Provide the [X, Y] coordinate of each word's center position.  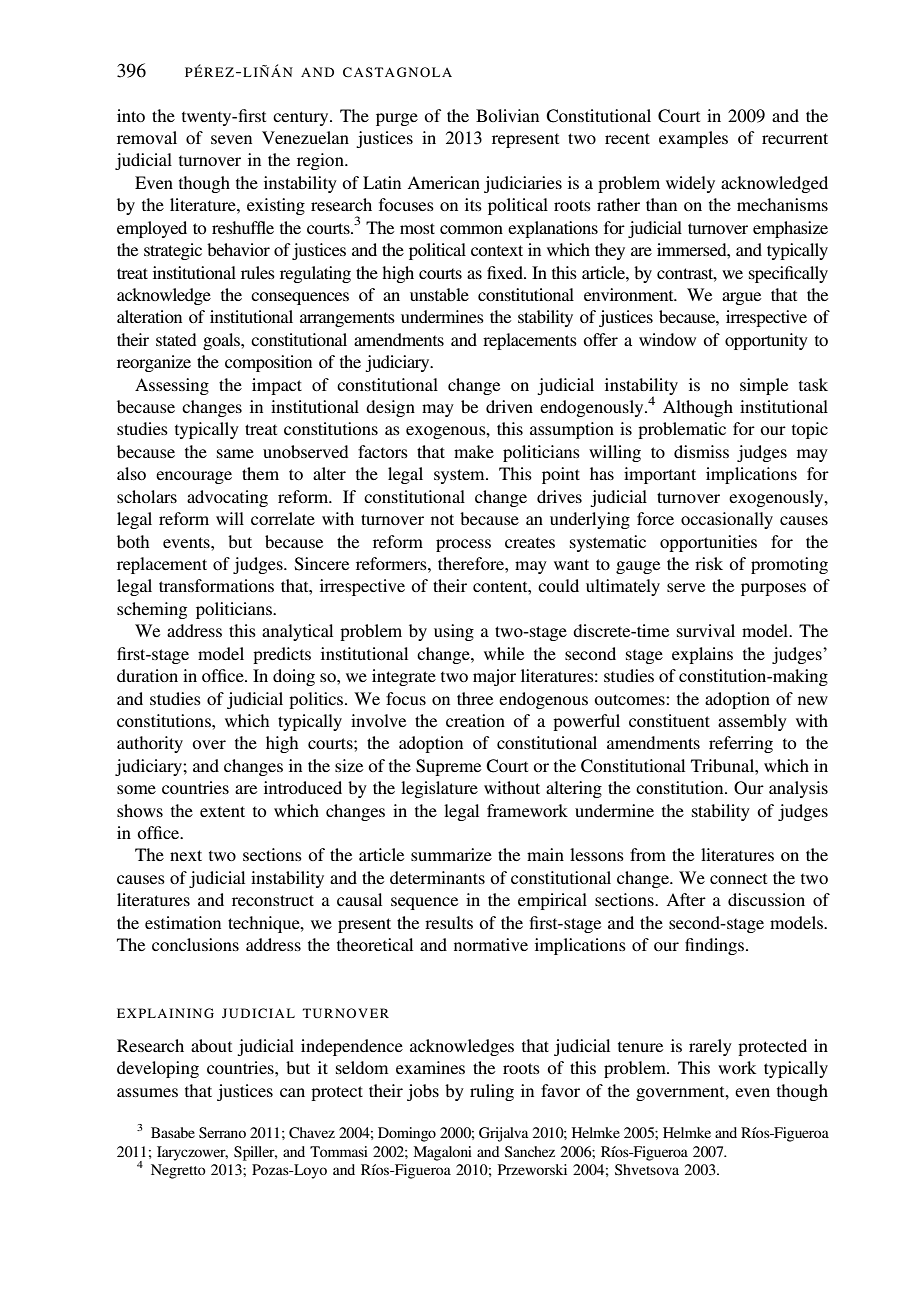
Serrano [222, 1133]
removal [147, 137]
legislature [439, 789]
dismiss [701, 451]
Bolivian [507, 115]
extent [222, 811]
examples [693, 139]
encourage [194, 477]
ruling [492, 1092]
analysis [798, 789]
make [474, 451]
